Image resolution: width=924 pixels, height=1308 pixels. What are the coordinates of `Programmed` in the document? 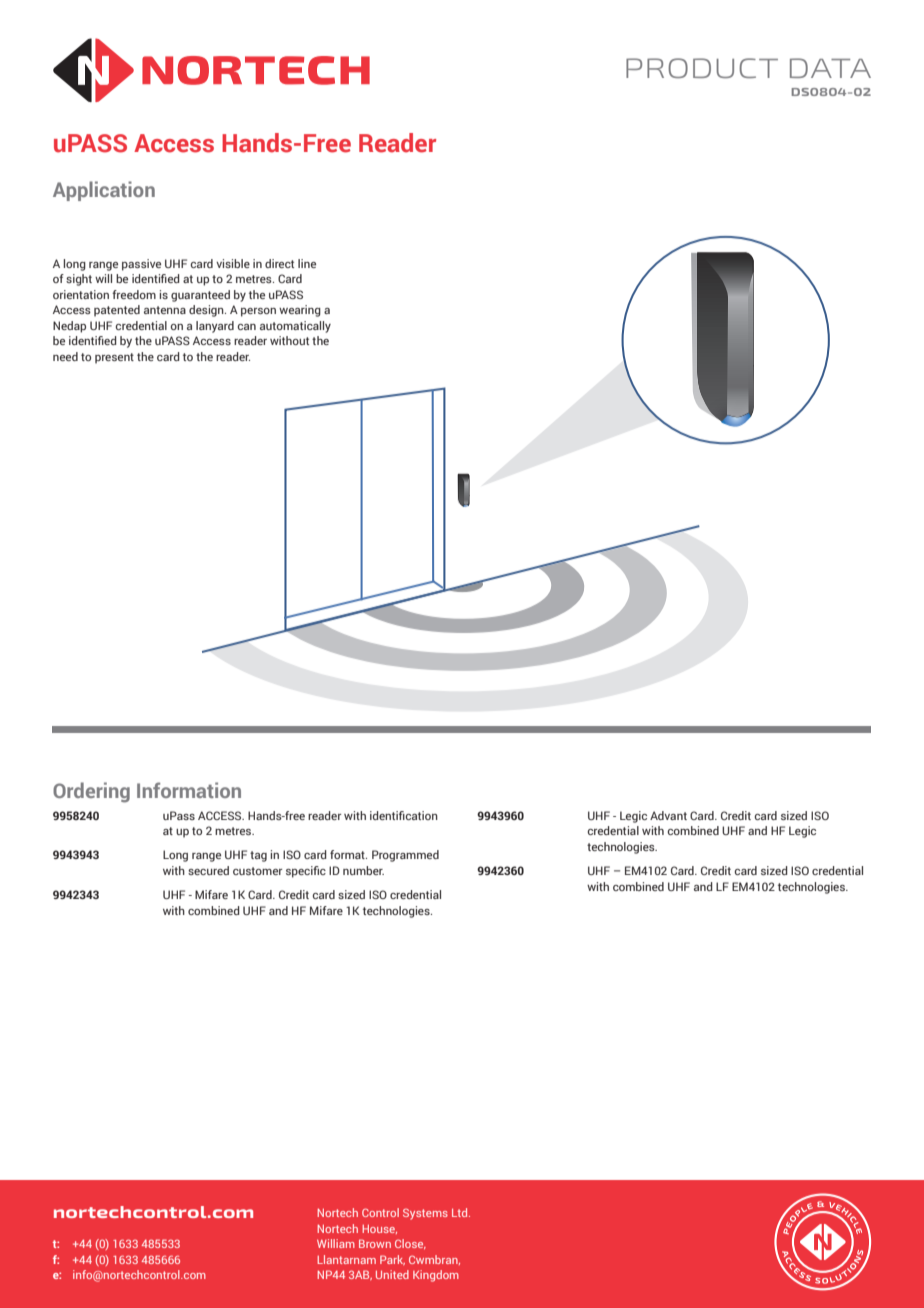 It's located at (405, 856).
